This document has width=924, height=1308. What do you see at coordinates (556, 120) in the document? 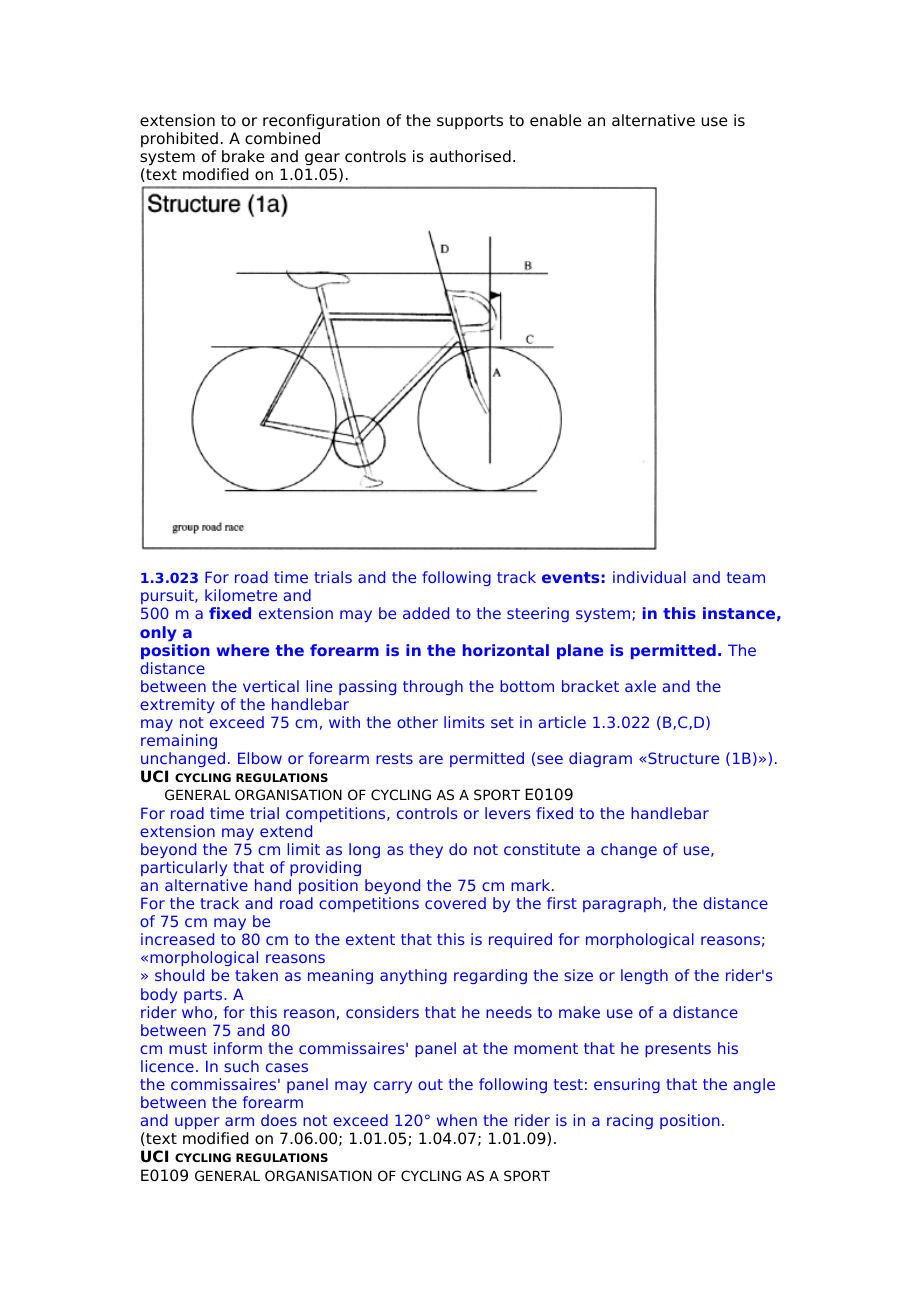
I see `enable` at bounding box center [556, 120].
